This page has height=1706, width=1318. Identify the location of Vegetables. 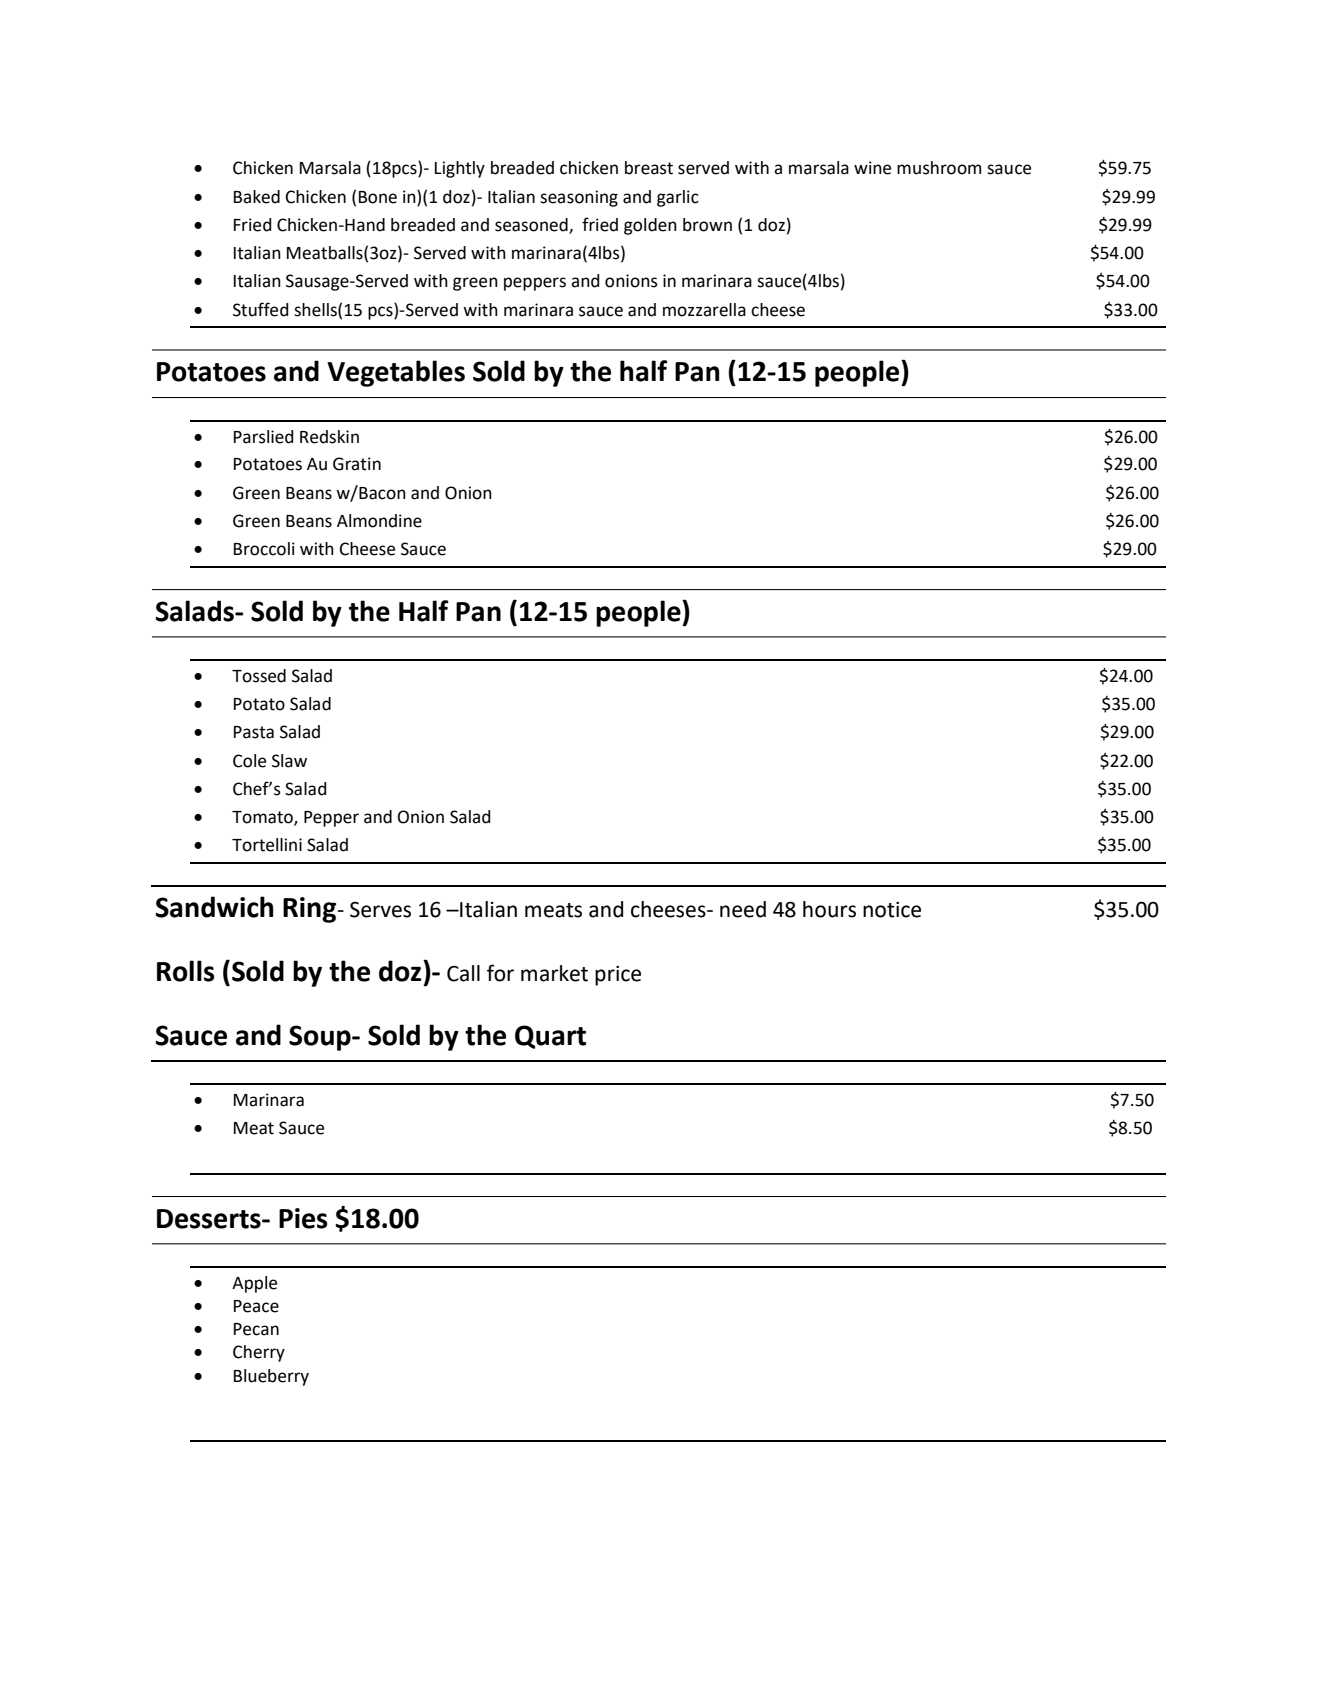
(396, 373).
